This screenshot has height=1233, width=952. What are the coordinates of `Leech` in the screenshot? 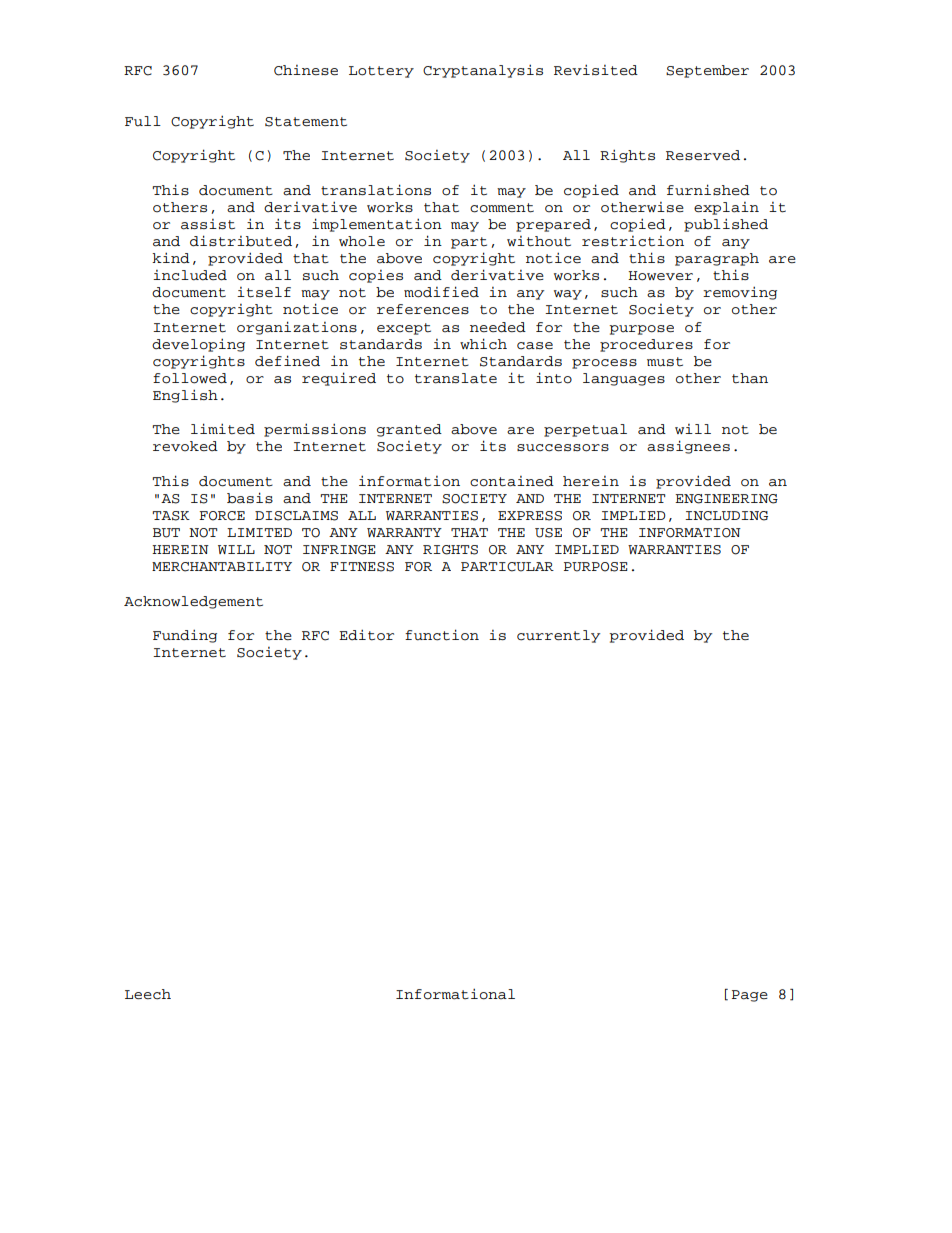 It's located at (148, 994).
